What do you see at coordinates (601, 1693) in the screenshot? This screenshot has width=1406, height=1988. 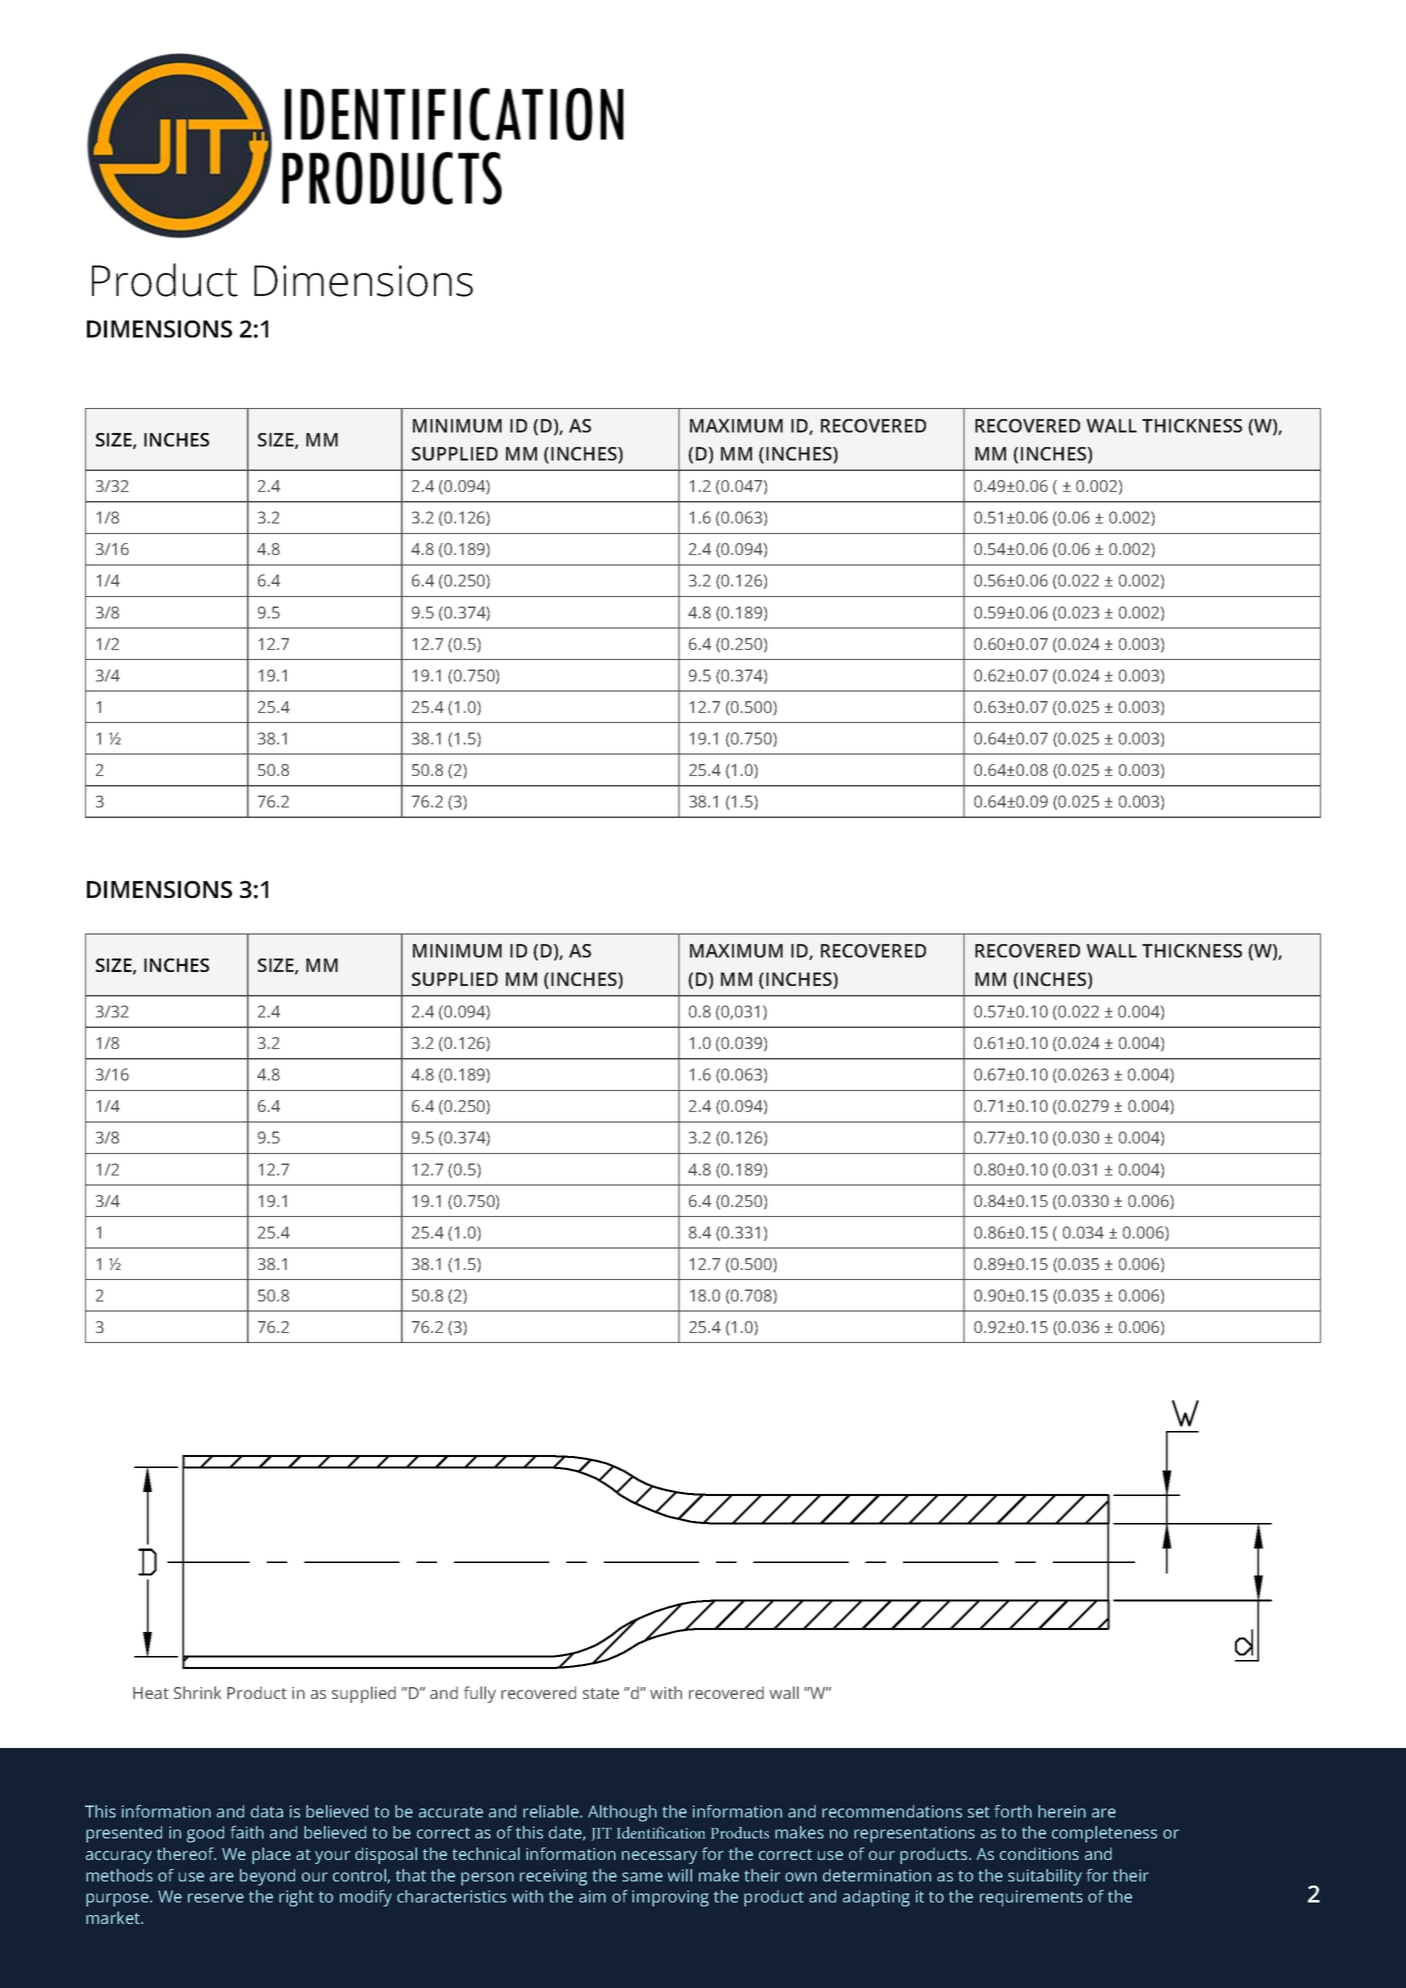 I see `state` at bounding box center [601, 1693].
